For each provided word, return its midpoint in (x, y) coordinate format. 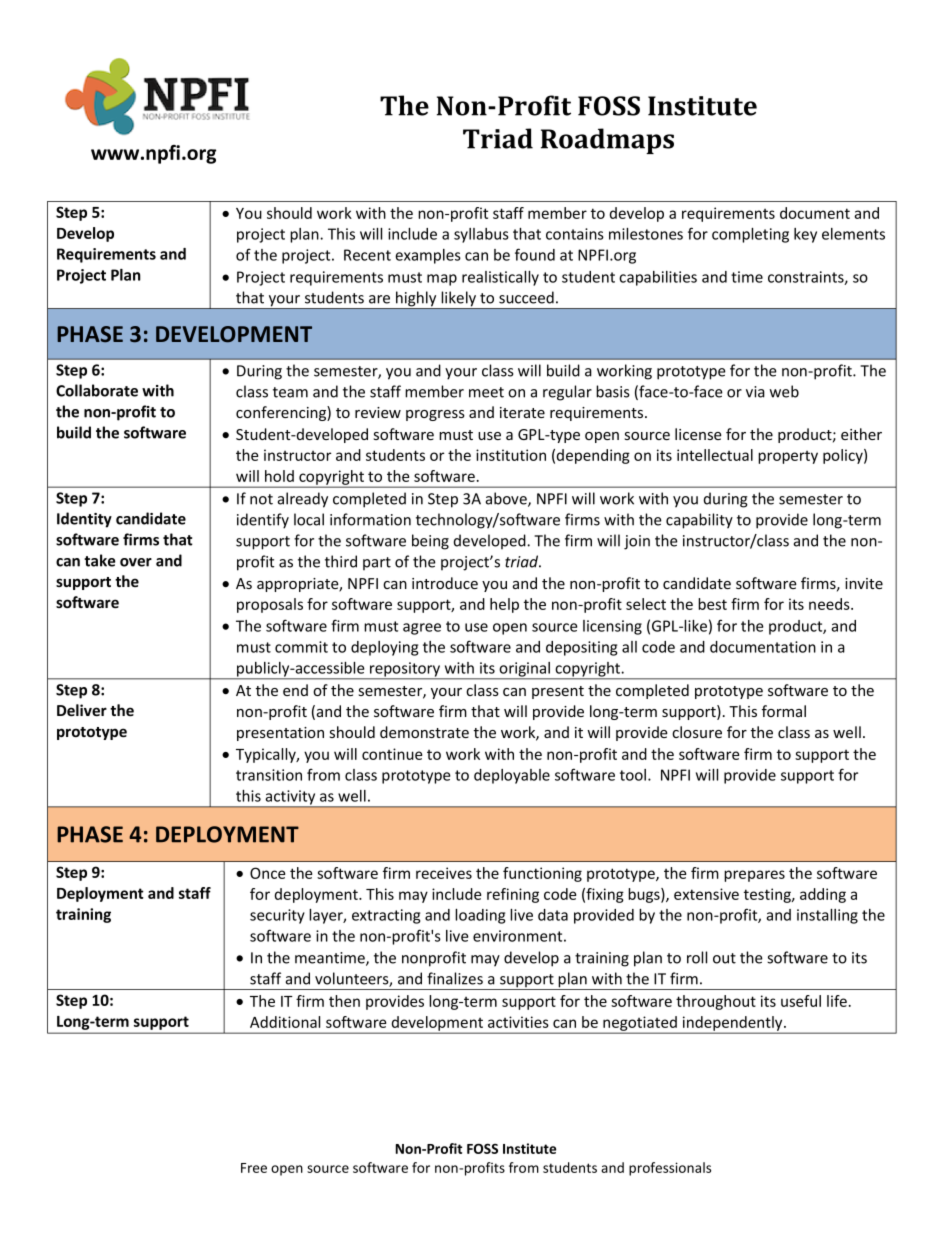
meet (486, 392)
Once (267, 873)
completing (750, 235)
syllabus (481, 235)
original (524, 670)
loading (480, 916)
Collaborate (97, 390)
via (755, 392)
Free (254, 1168)
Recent (367, 255)
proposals (270, 605)
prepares (754, 876)
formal (784, 711)
